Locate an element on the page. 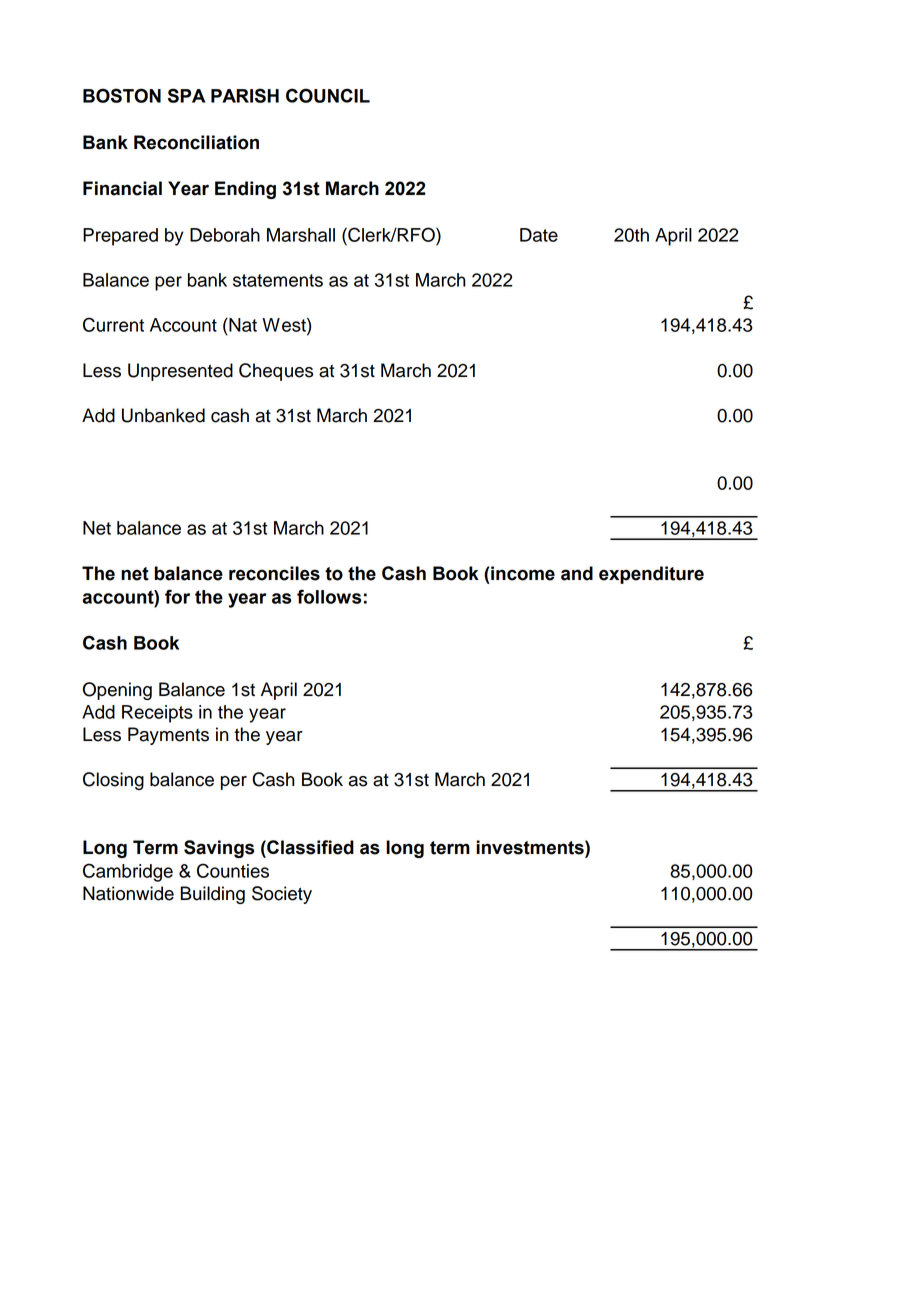  SPA is located at coordinates (186, 95).
